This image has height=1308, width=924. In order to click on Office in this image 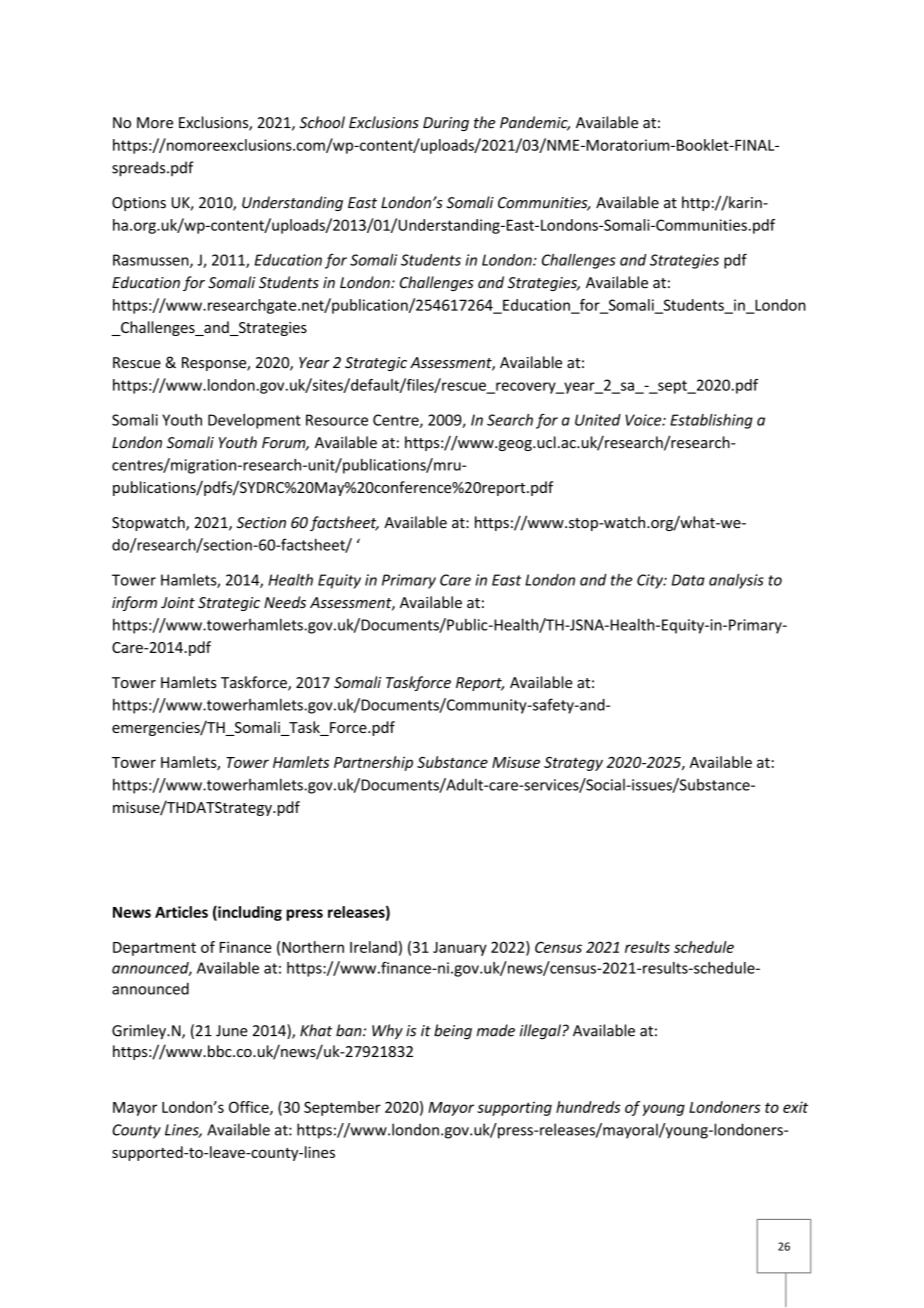, I will do `click(250, 1108)`.
